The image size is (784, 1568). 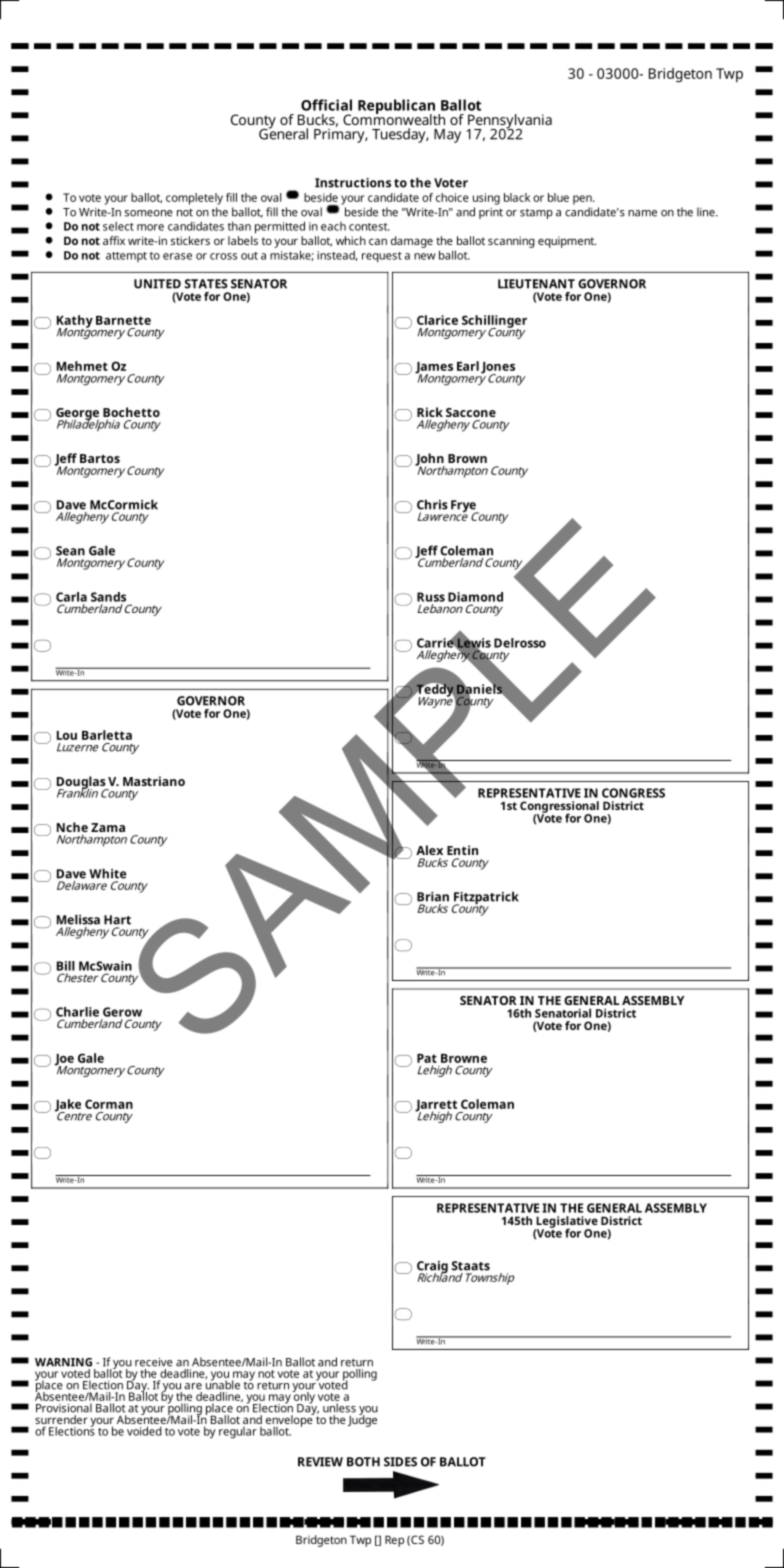 I want to click on Brian, so click(x=433, y=897).
